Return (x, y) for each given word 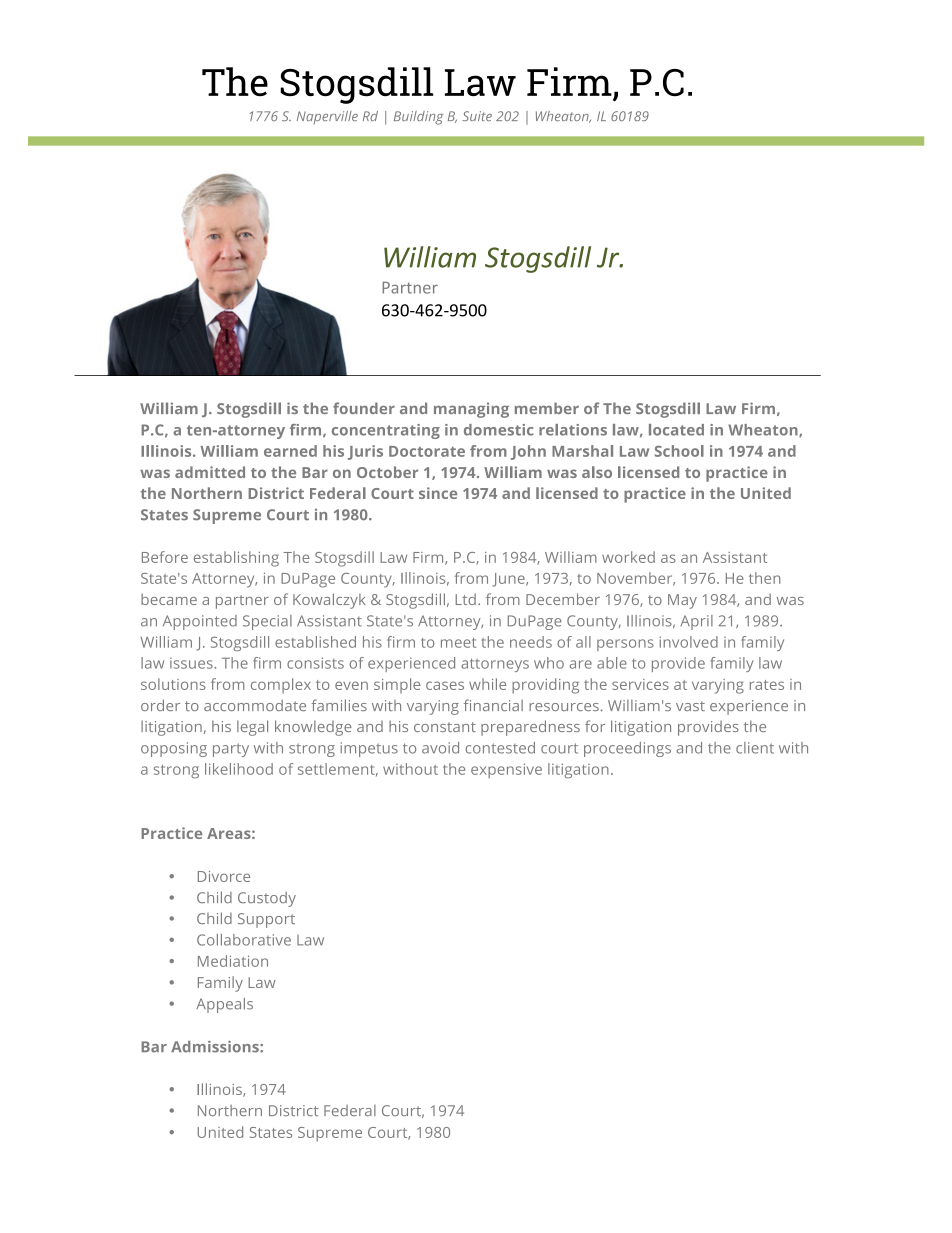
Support (266, 920)
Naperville (327, 117)
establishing (236, 559)
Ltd (465, 599)
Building (418, 118)
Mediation (233, 961)
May (682, 601)
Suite (477, 116)
